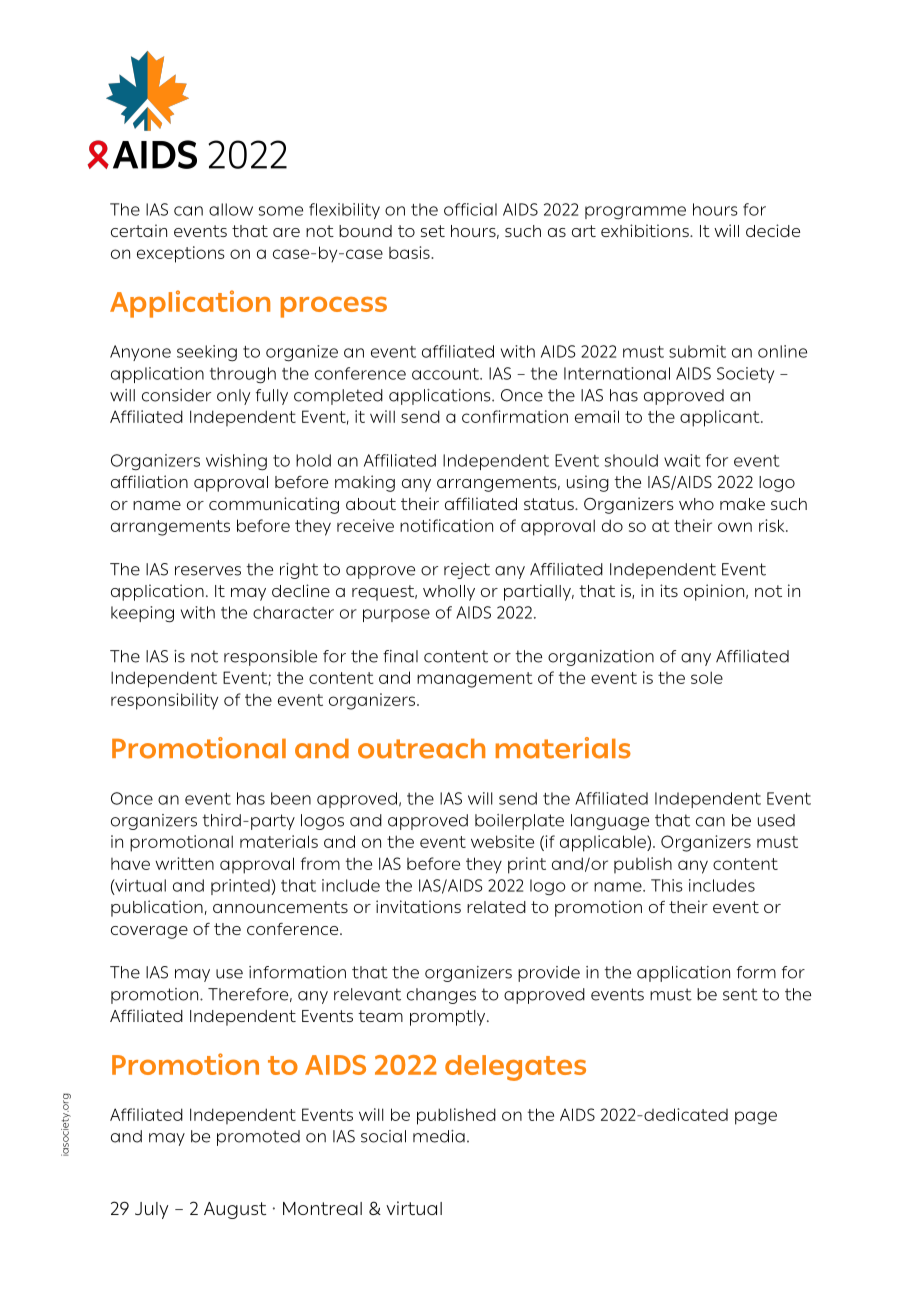 This screenshot has height=1308, width=924. What do you see at coordinates (181, 254) in the screenshot?
I see `exceptions` at bounding box center [181, 254].
